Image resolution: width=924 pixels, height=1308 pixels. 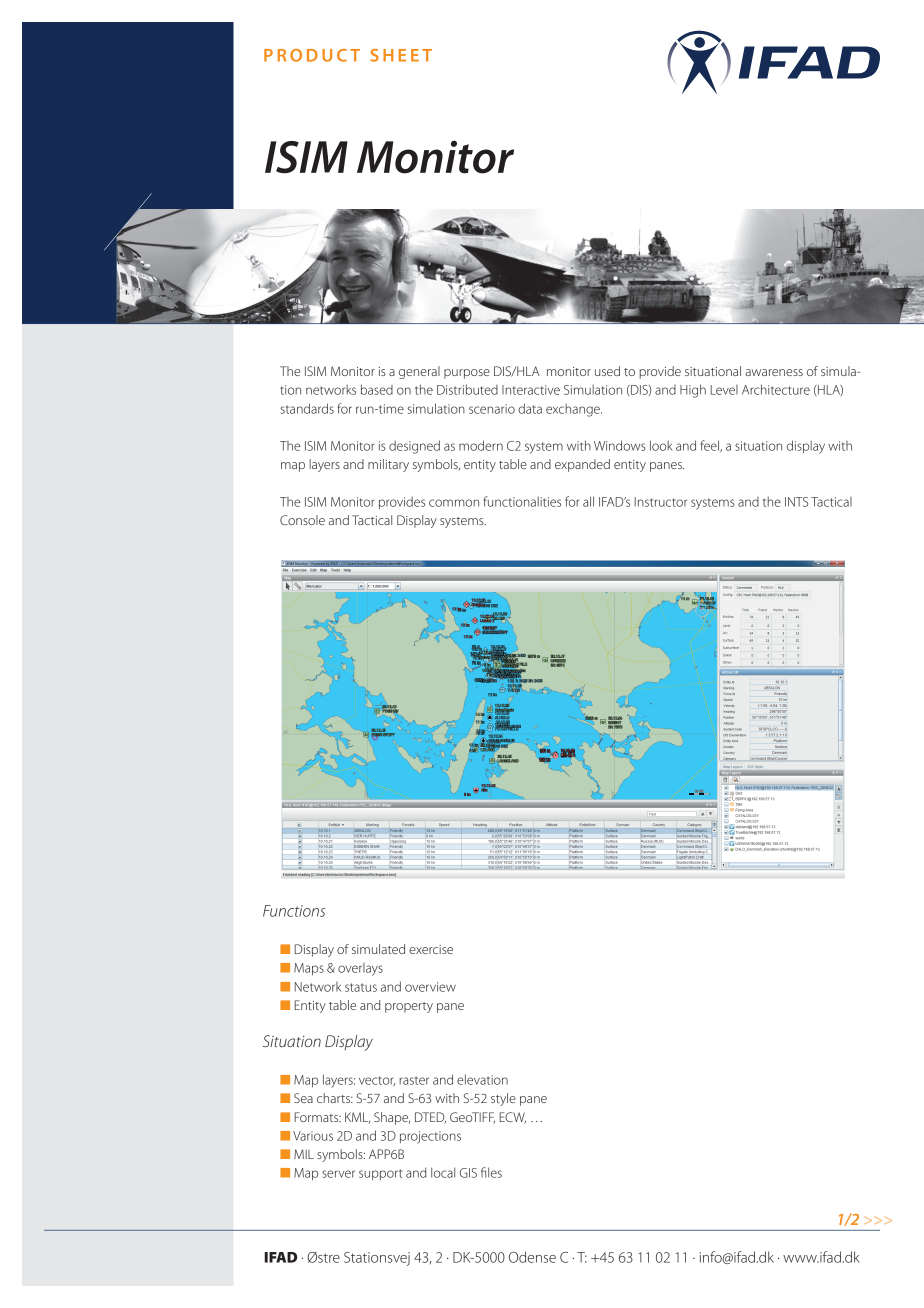 I want to click on military, so click(x=388, y=465).
